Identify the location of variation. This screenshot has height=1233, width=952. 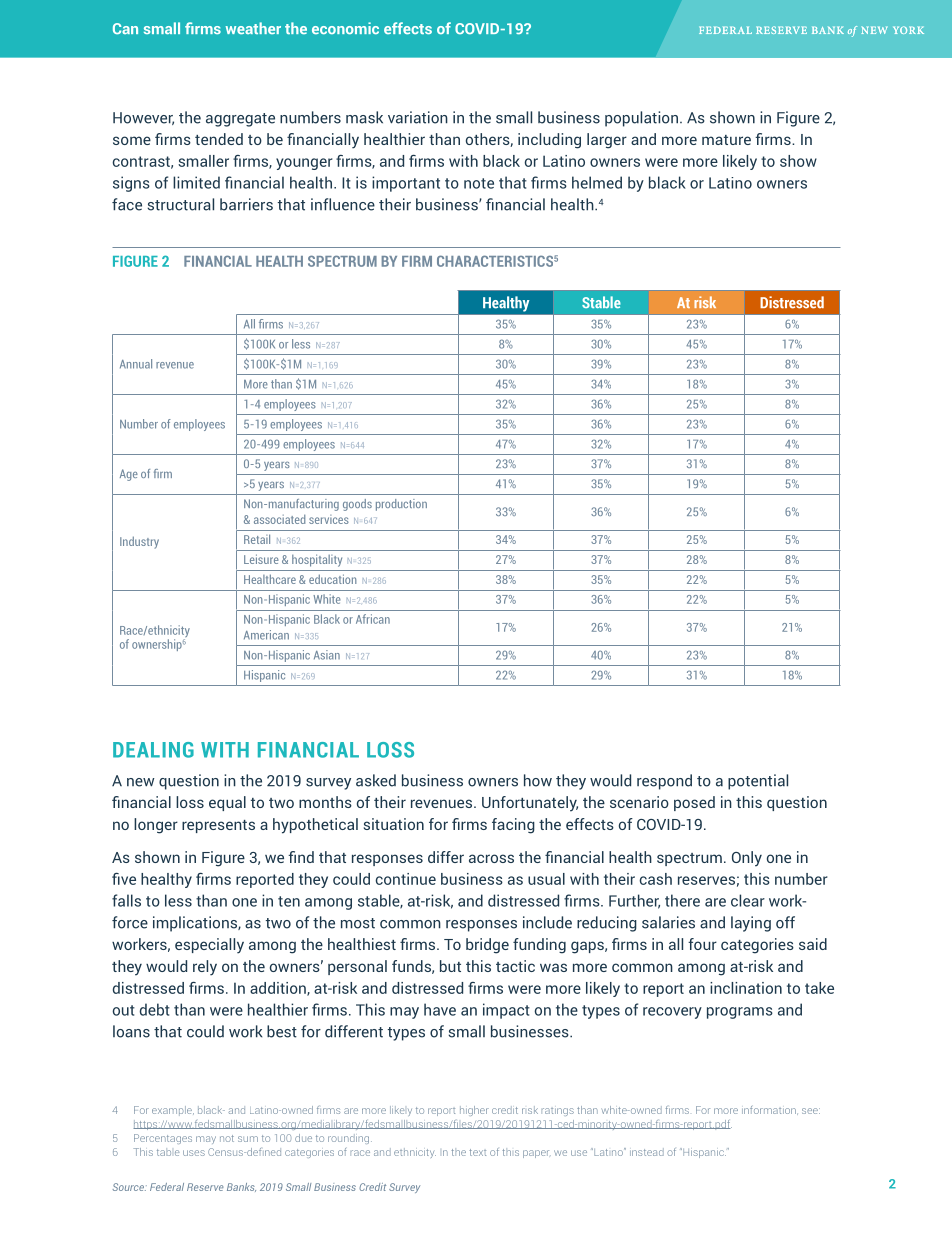
(418, 117).
